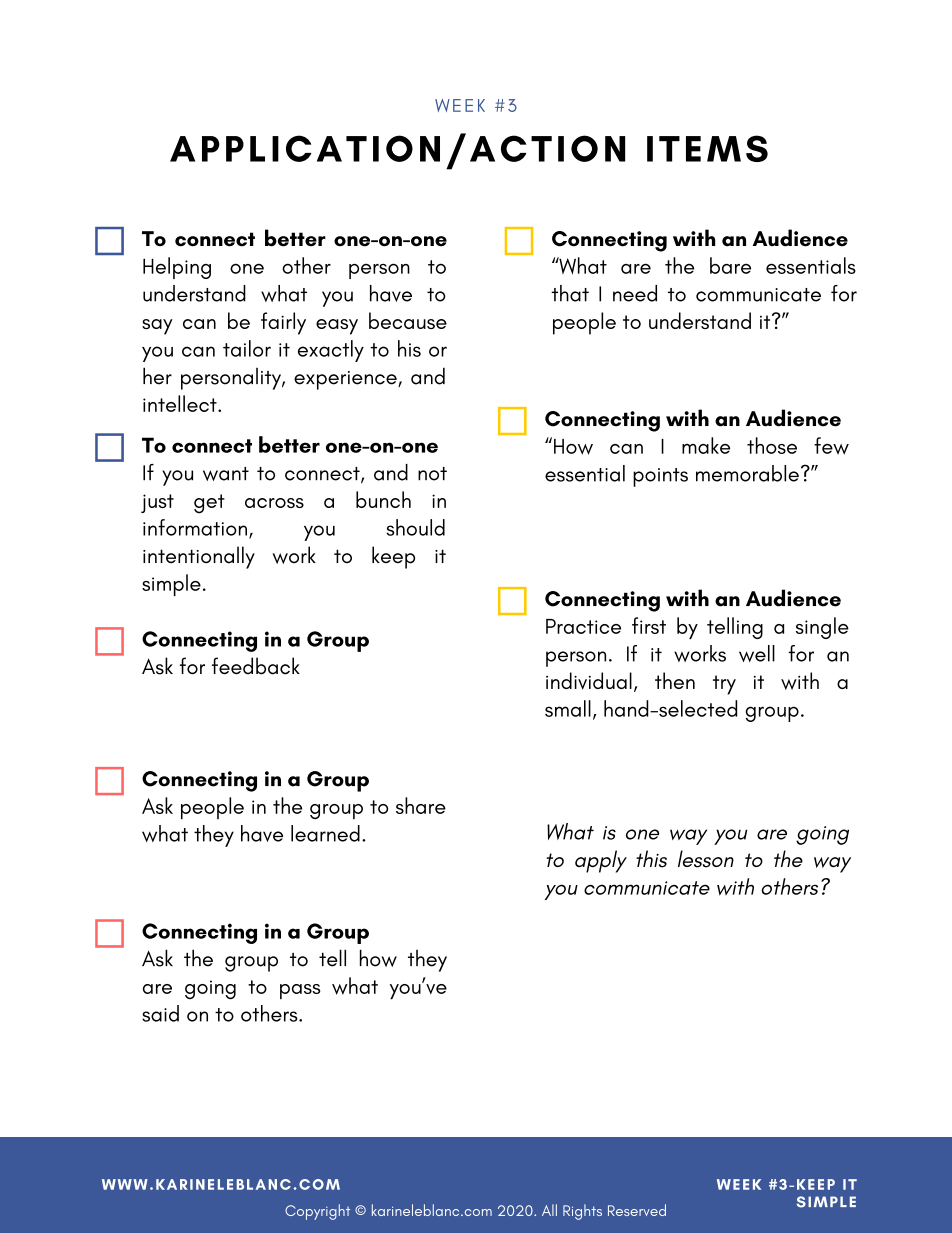 This screenshot has width=952, height=1233. I want to click on learned, so click(325, 833).
